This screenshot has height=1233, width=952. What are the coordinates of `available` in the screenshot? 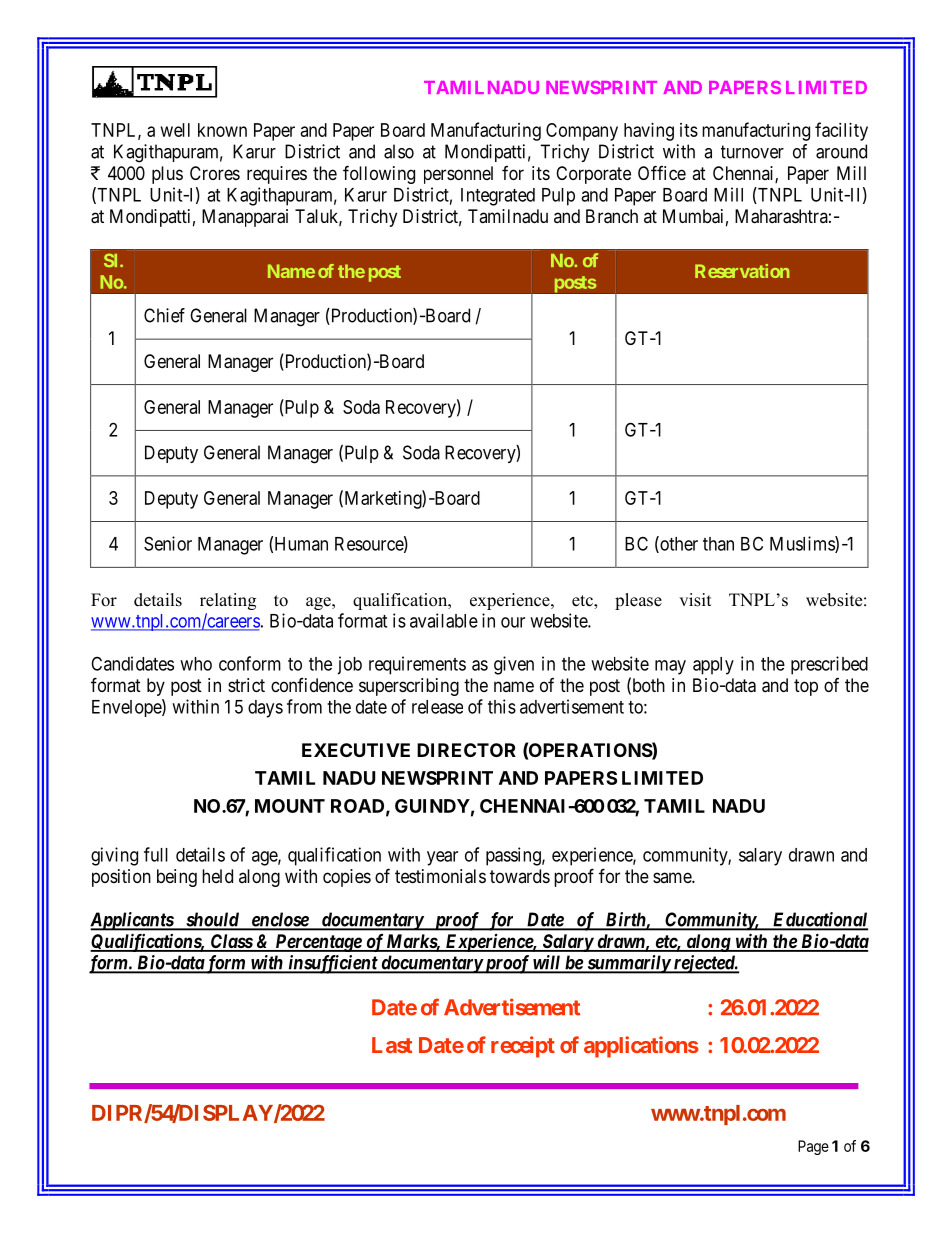 It's located at (444, 620).
